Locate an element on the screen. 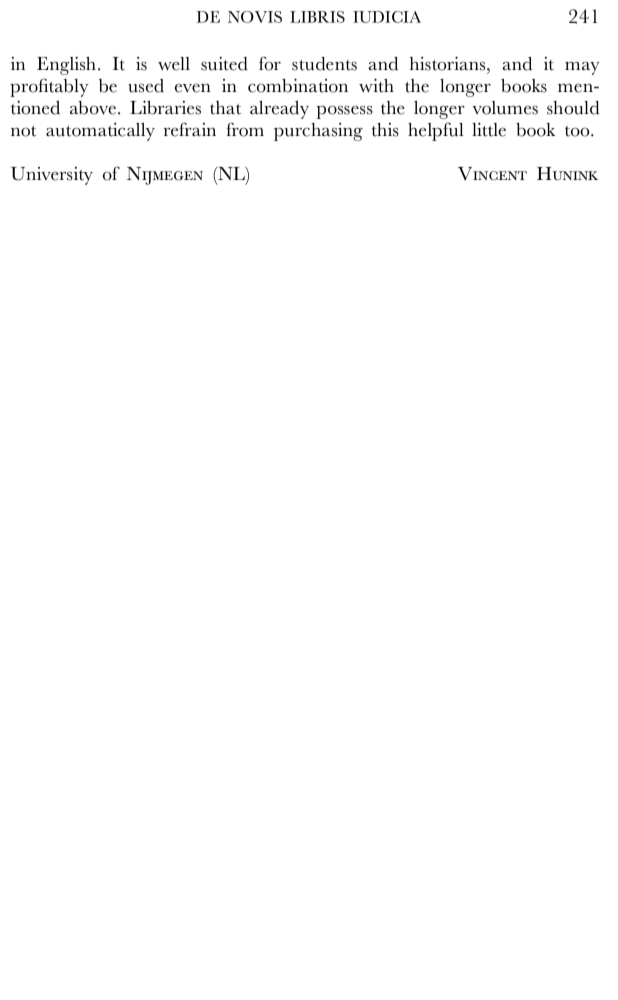 This screenshot has height=1000, width=618. University is located at coordinates (52, 176).
